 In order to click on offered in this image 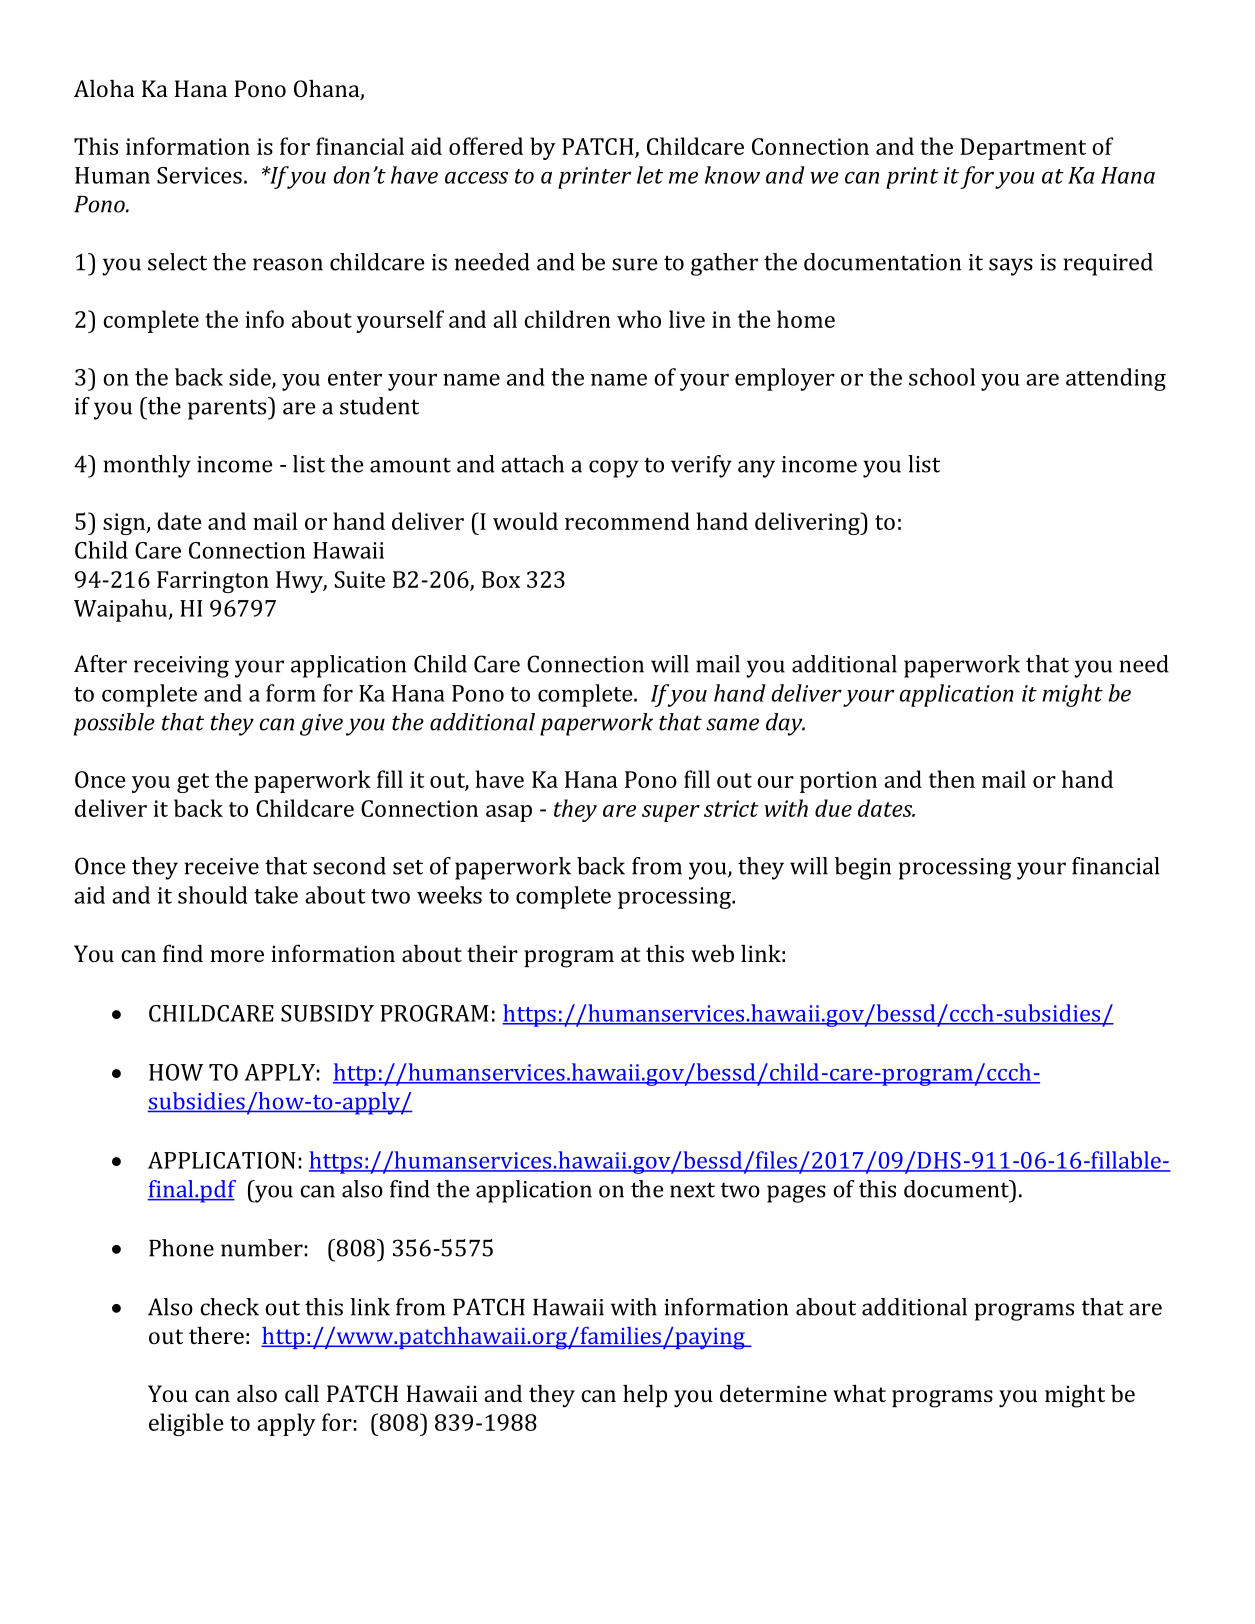, I will do `click(486, 146)`.
